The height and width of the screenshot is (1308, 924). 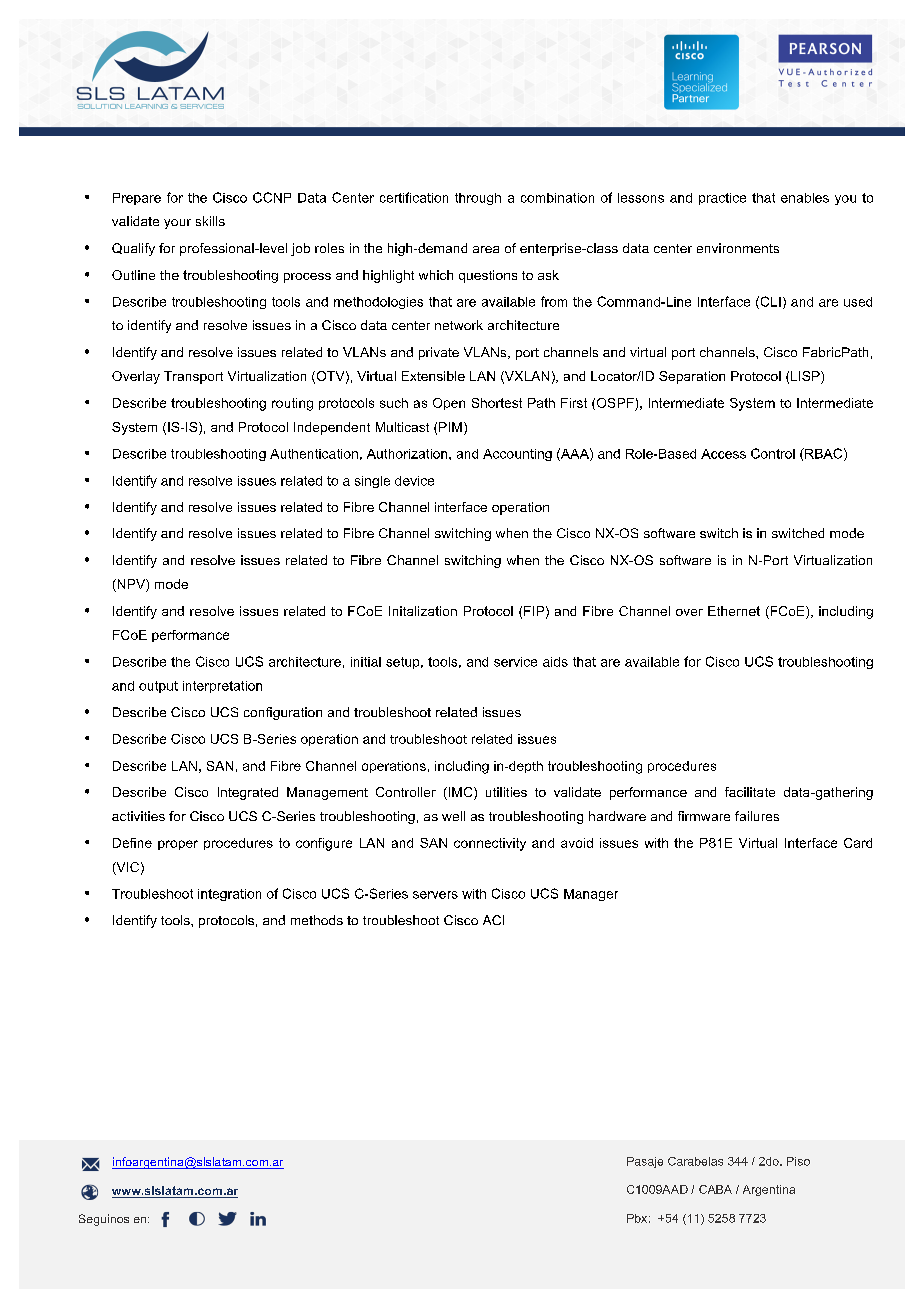 I want to click on service, so click(x=515, y=662).
